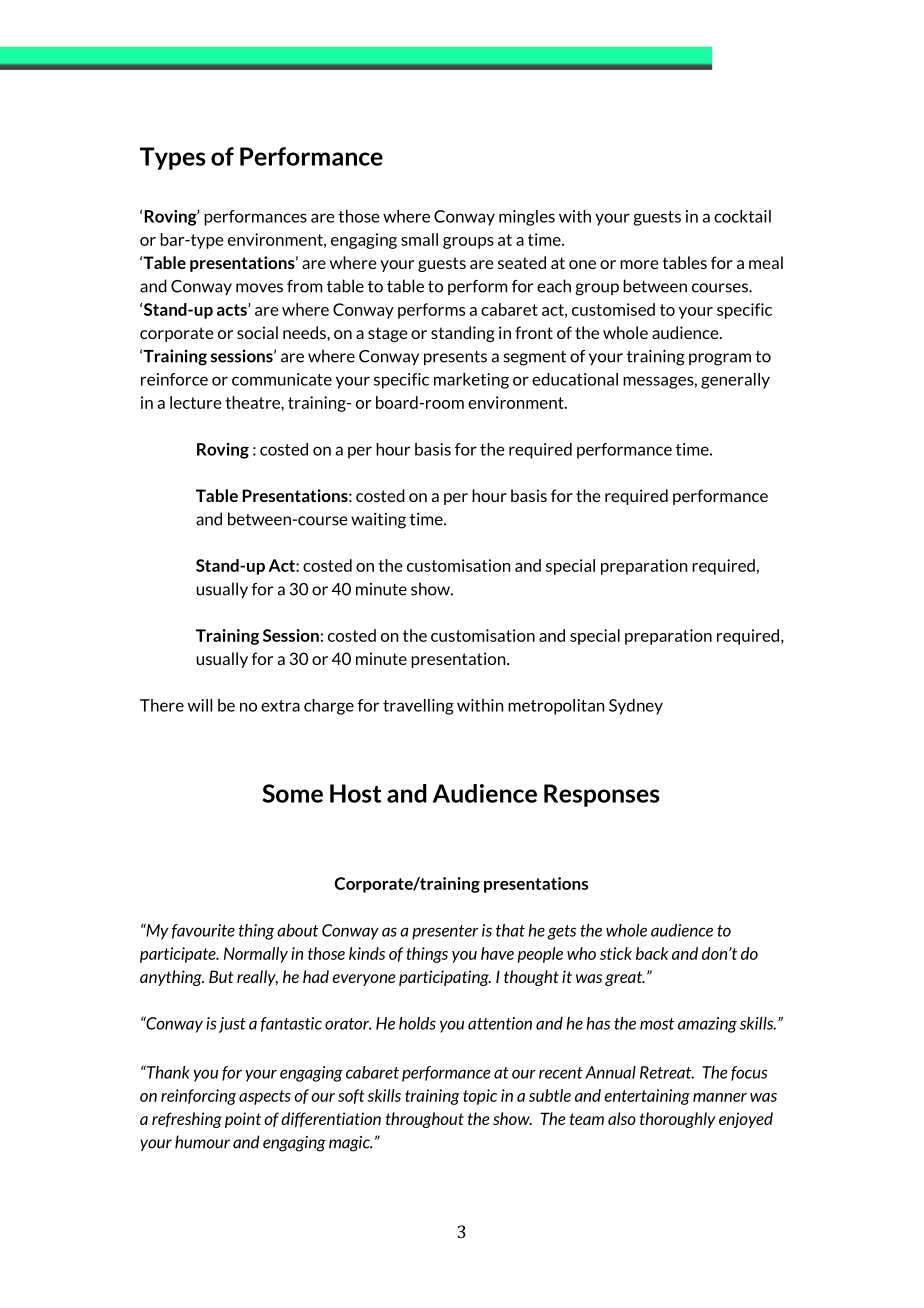  Describe the element at coordinates (445, 932) in the page. I see `presenter` at that location.
